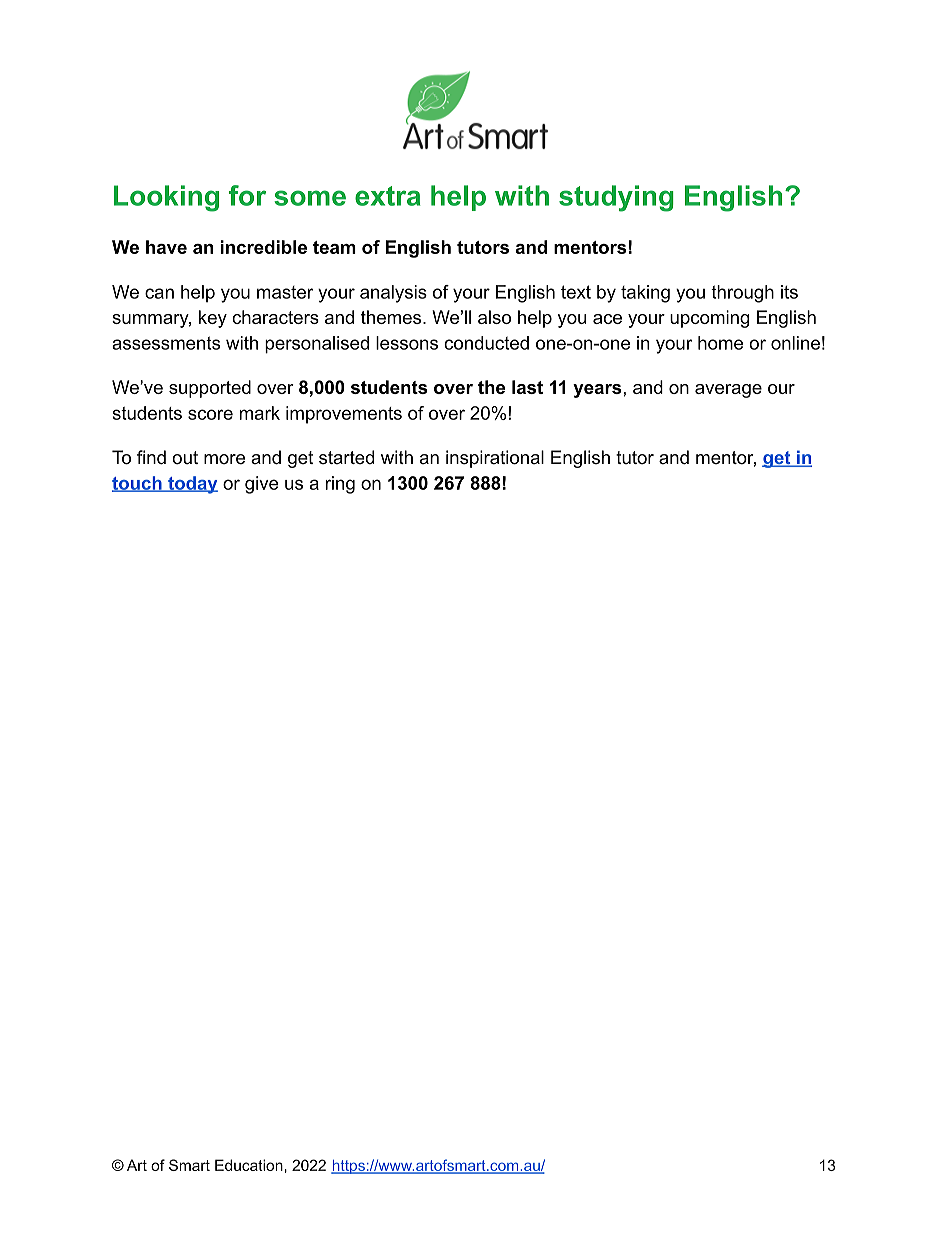  What do you see at coordinates (387, 196) in the screenshot?
I see `extra` at bounding box center [387, 196].
